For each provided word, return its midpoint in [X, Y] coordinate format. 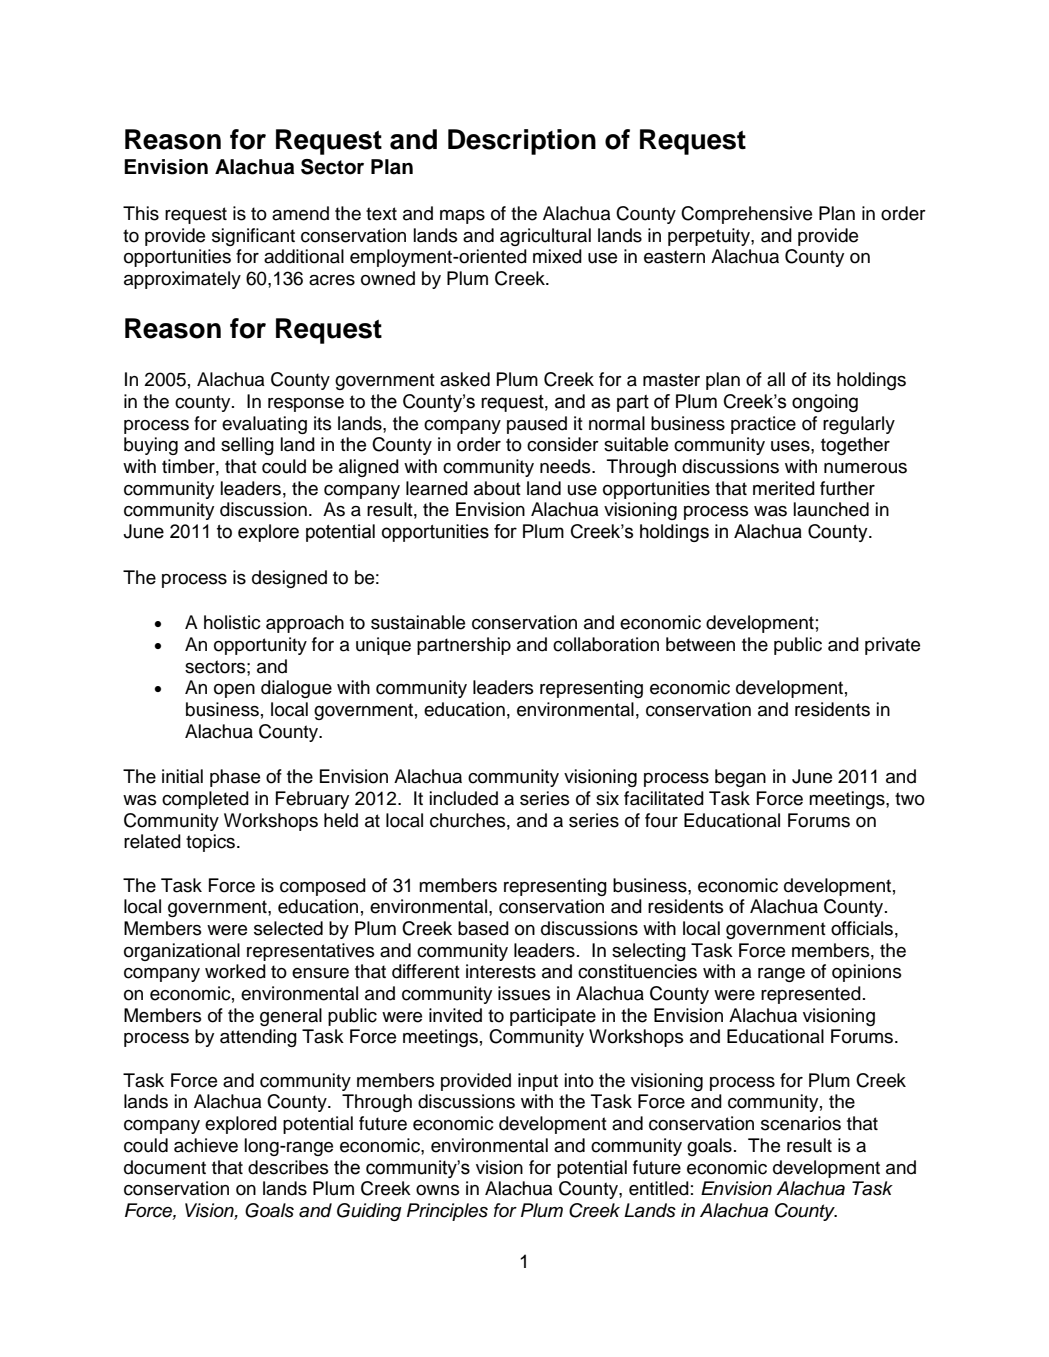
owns [438, 1190]
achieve [206, 1145]
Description [522, 142]
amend [300, 213]
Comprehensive [746, 215]
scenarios [801, 1123]
